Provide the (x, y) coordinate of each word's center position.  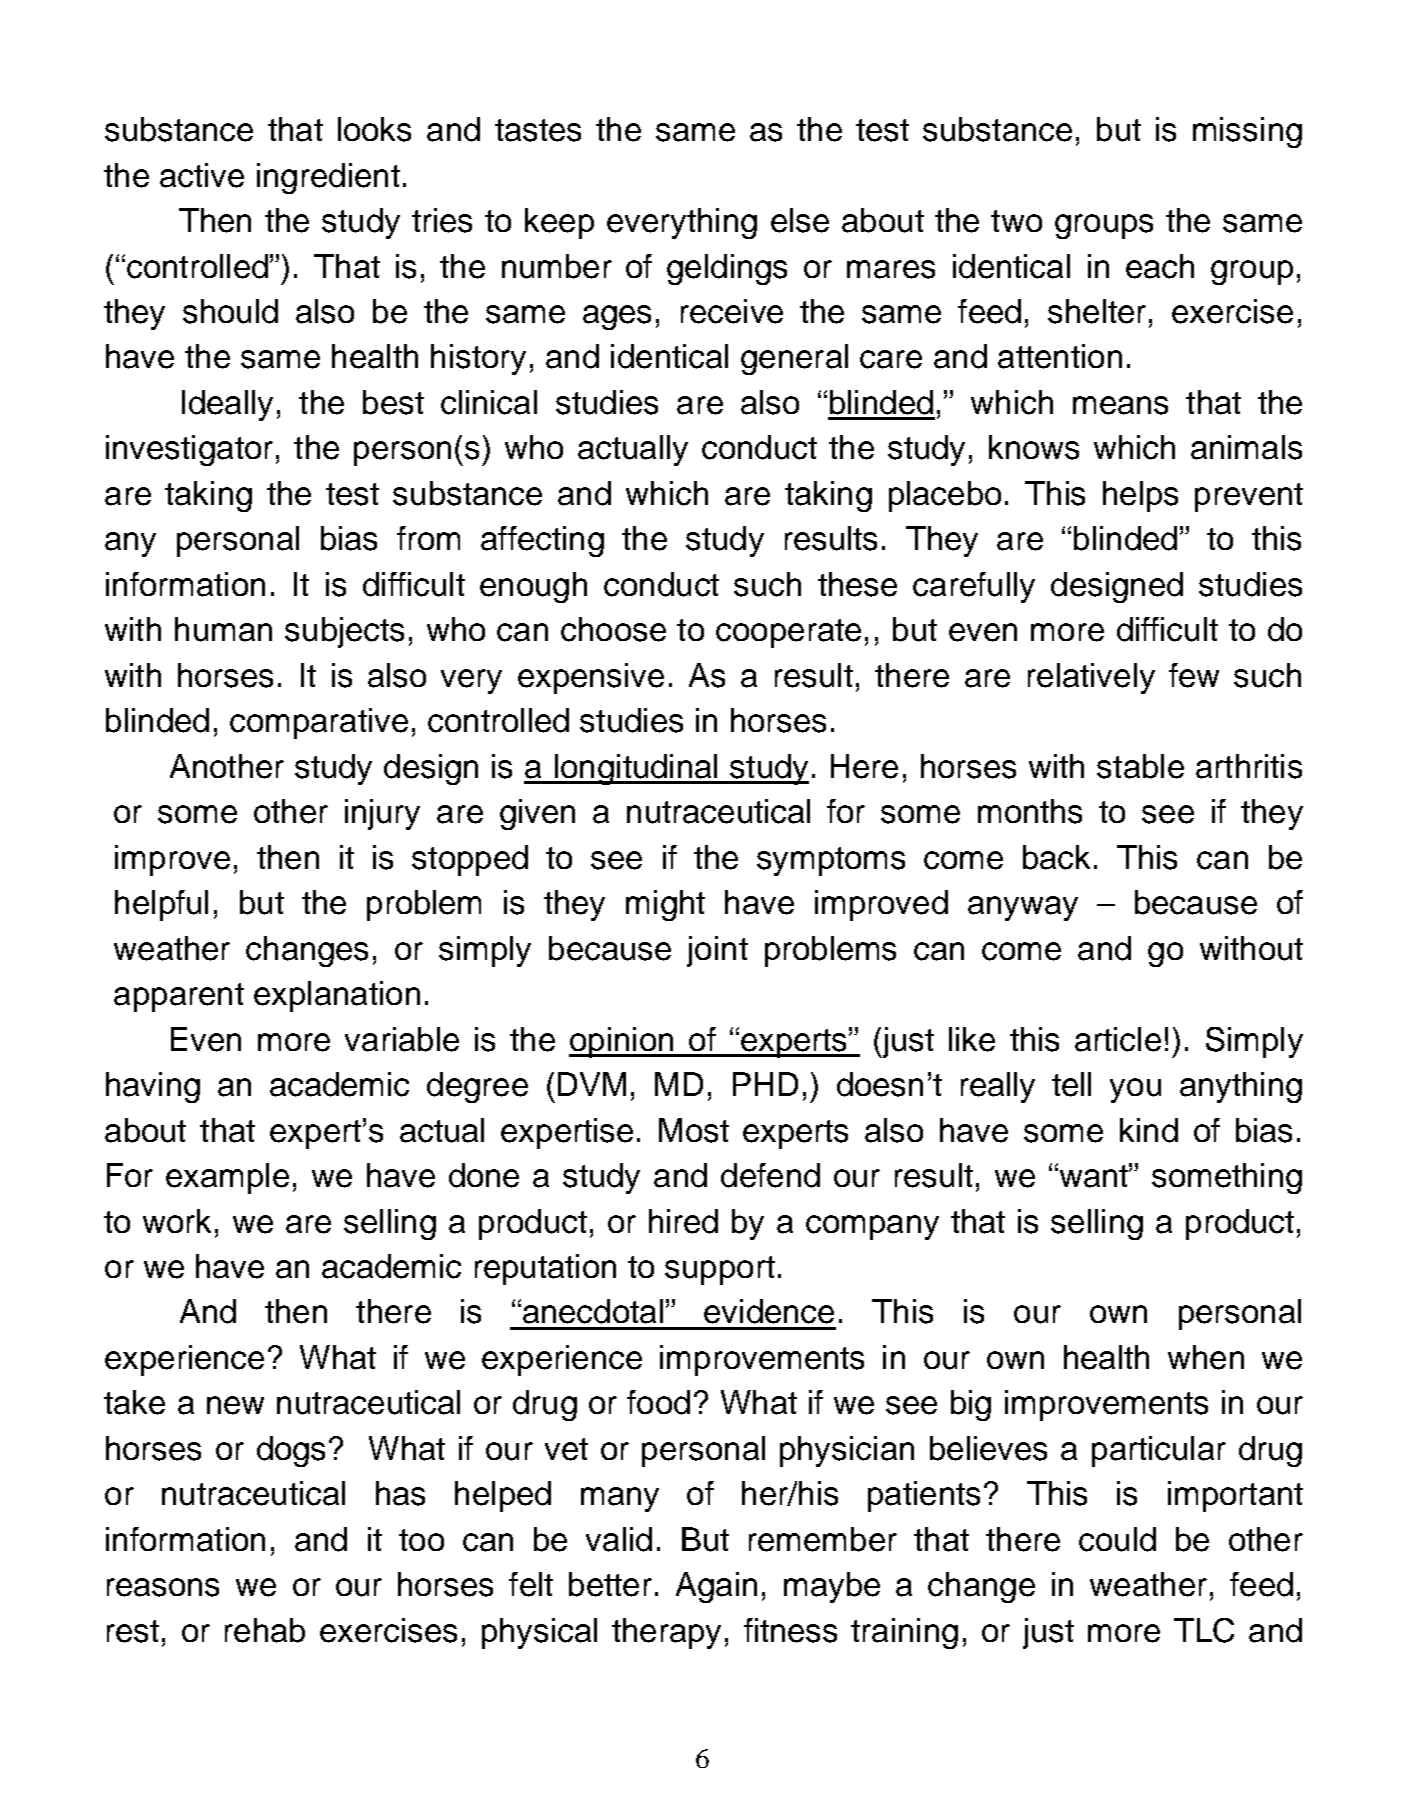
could (1117, 1539)
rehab (265, 1630)
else (800, 220)
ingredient (328, 178)
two (1016, 221)
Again (716, 1587)
